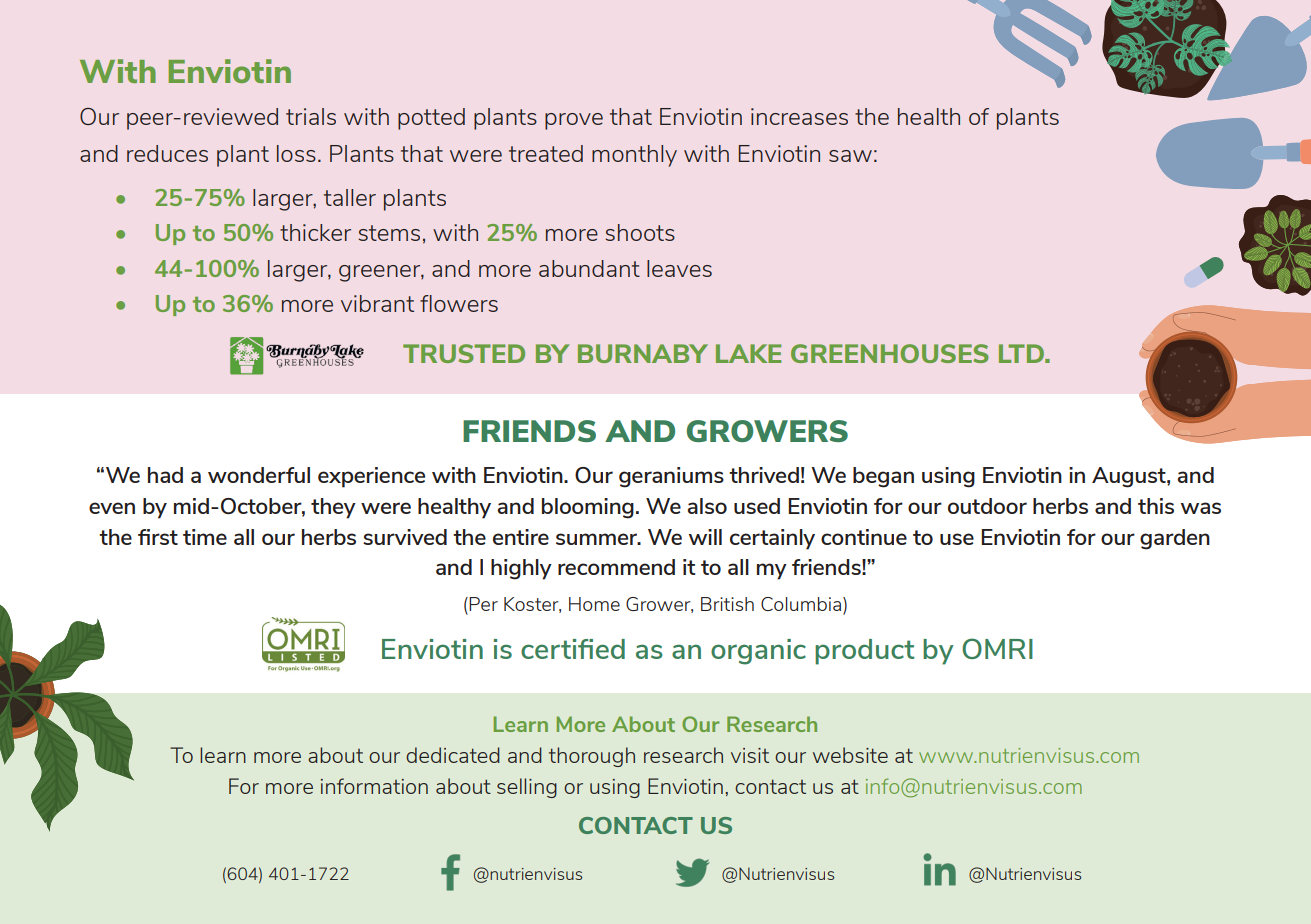 This screenshot has width=1311, height=924. Describe the element at coordinates (997, 648) in the screenshot. I see `OMRI` at that location.
